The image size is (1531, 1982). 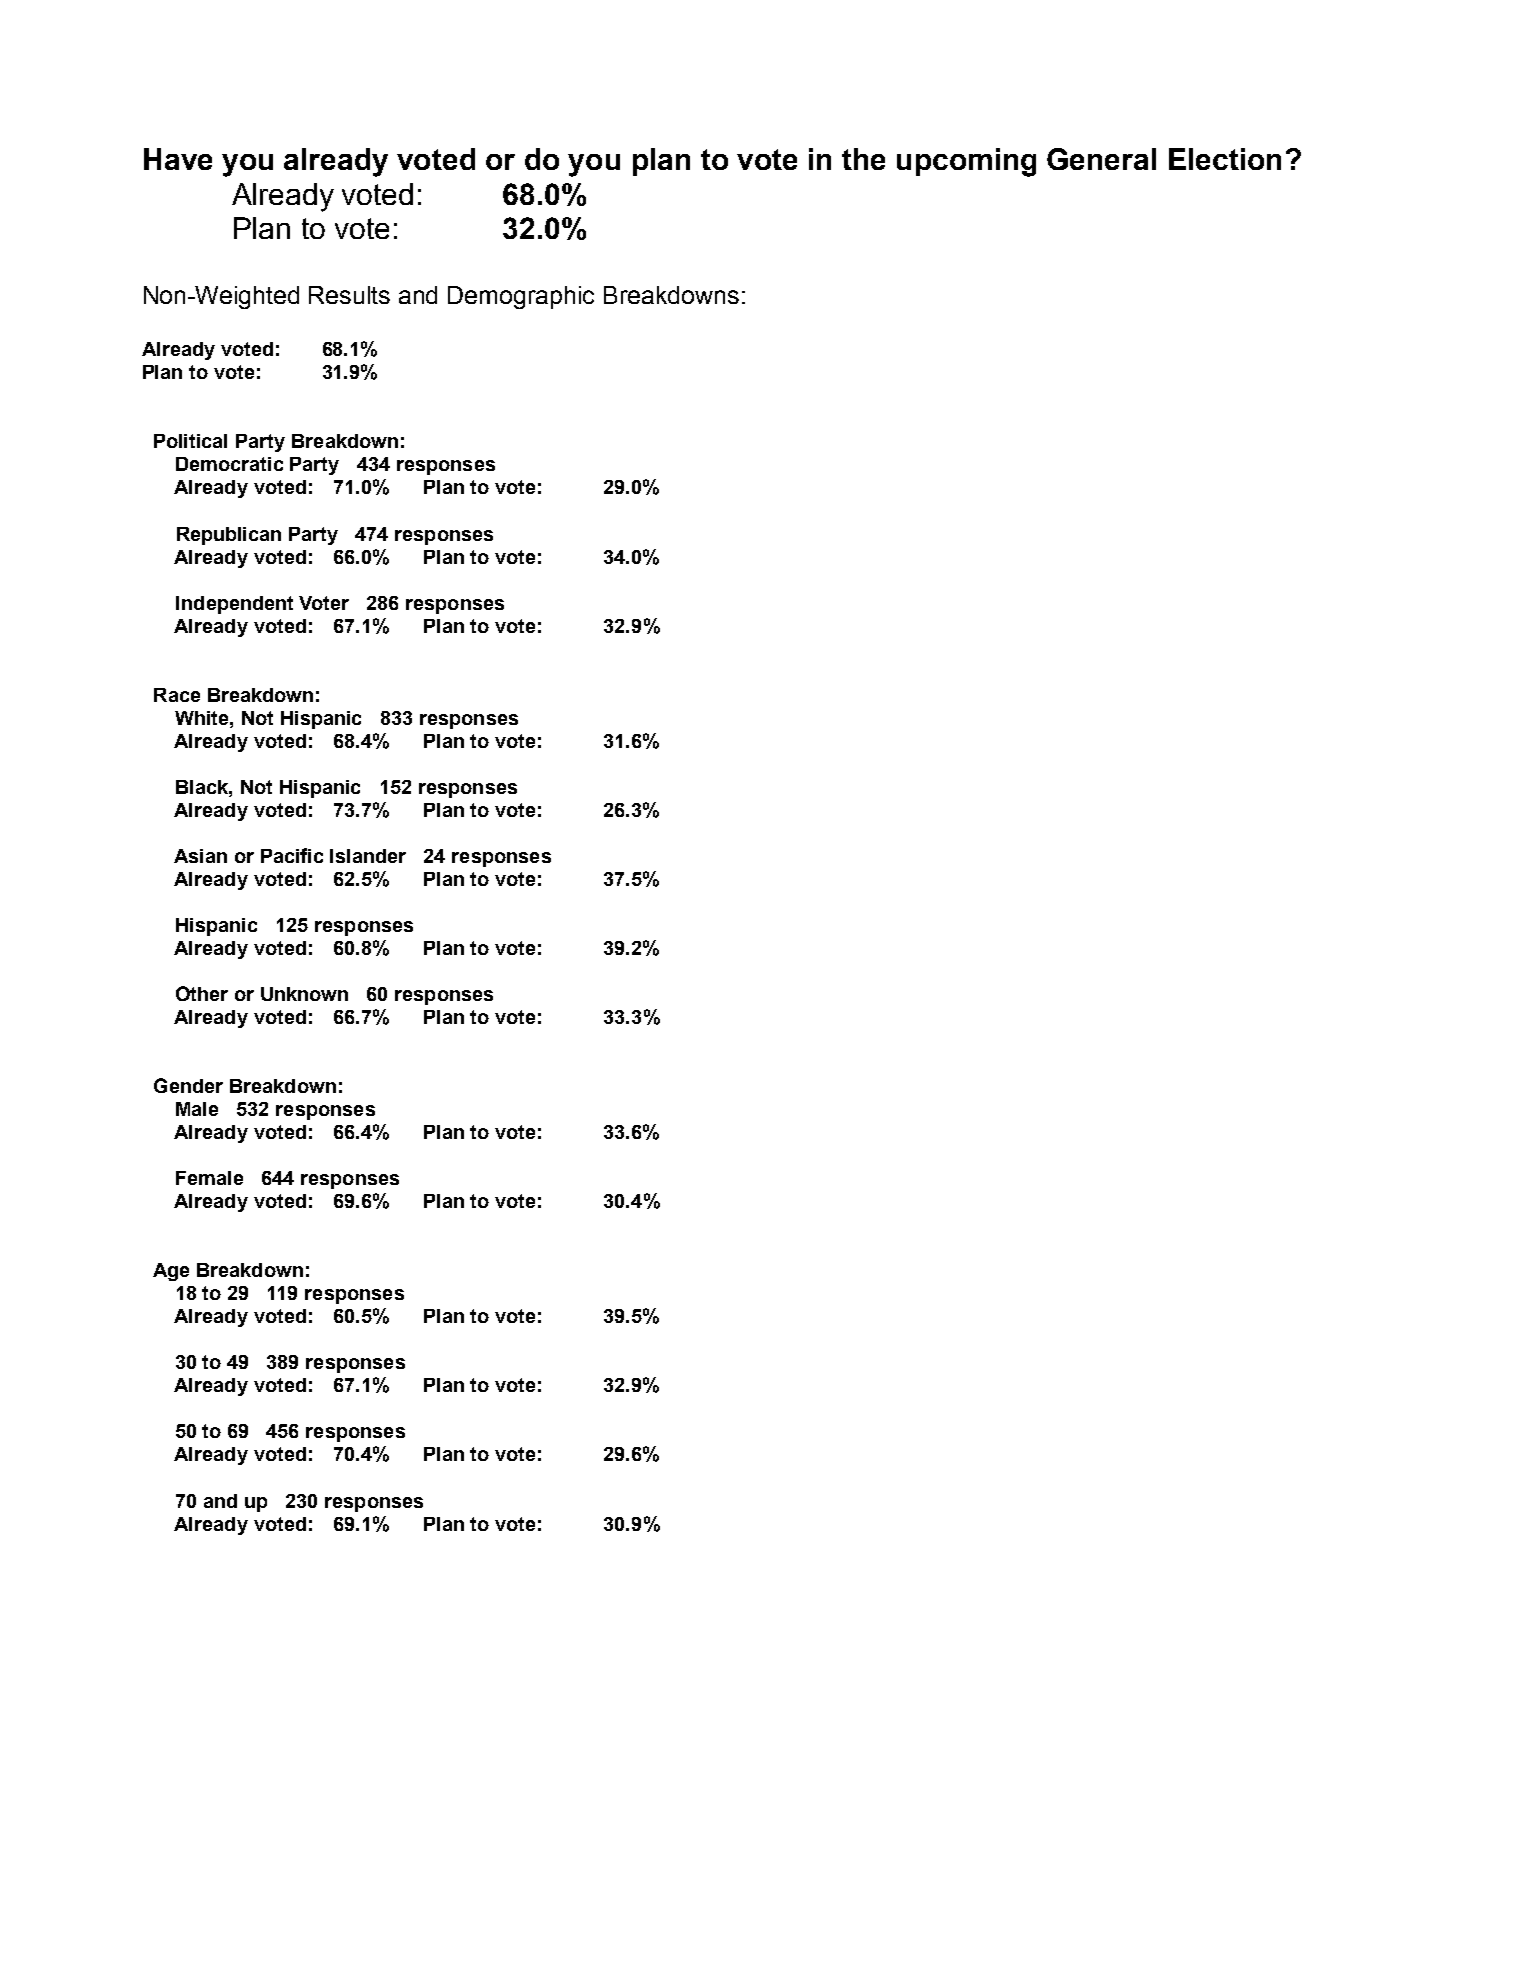 What do you see at coordinates (521, 297) in the page?
I see `Demographic` at bounding box center [521, 297].
